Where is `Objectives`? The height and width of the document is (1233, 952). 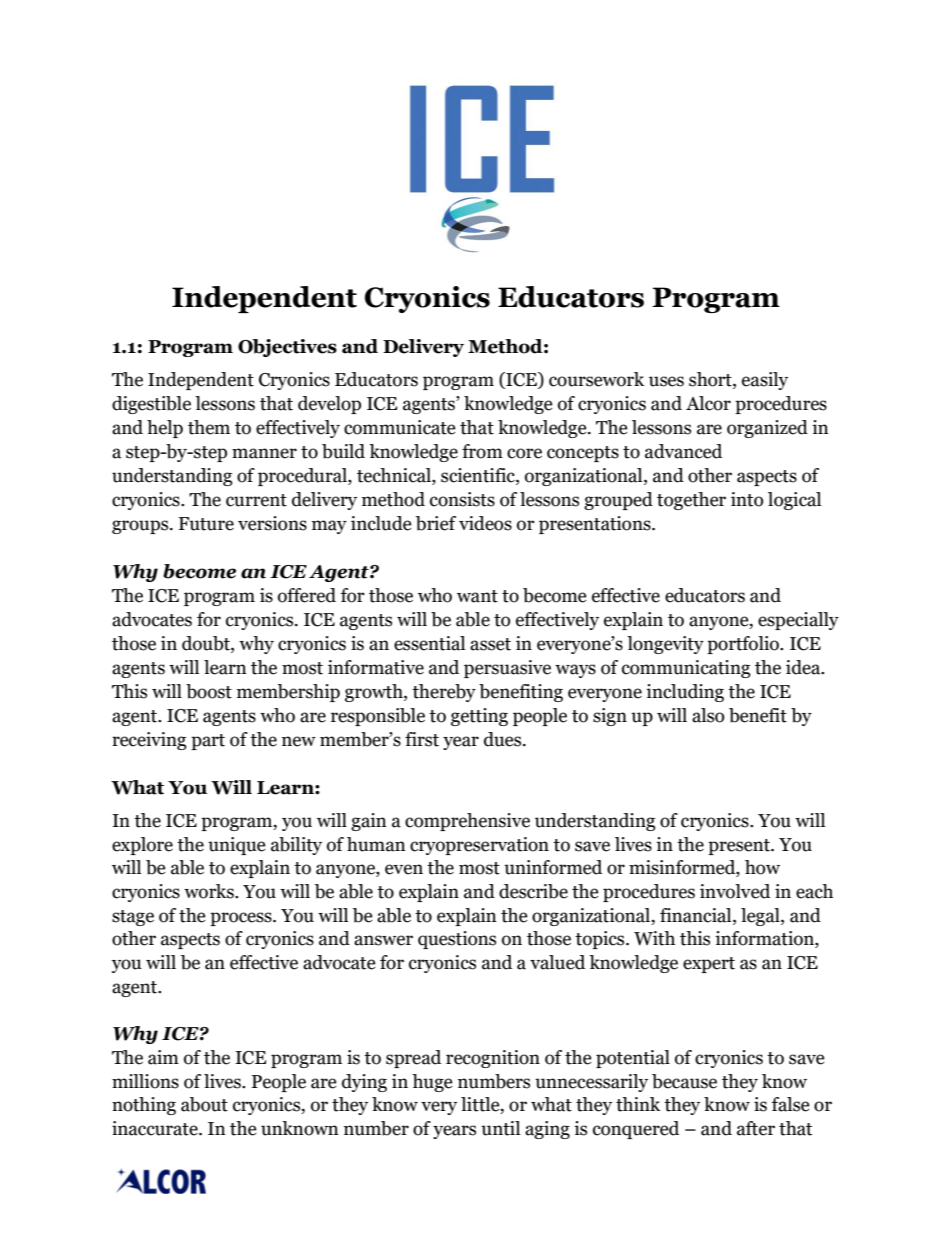
Objectives is located at coordinates (287, 348).
